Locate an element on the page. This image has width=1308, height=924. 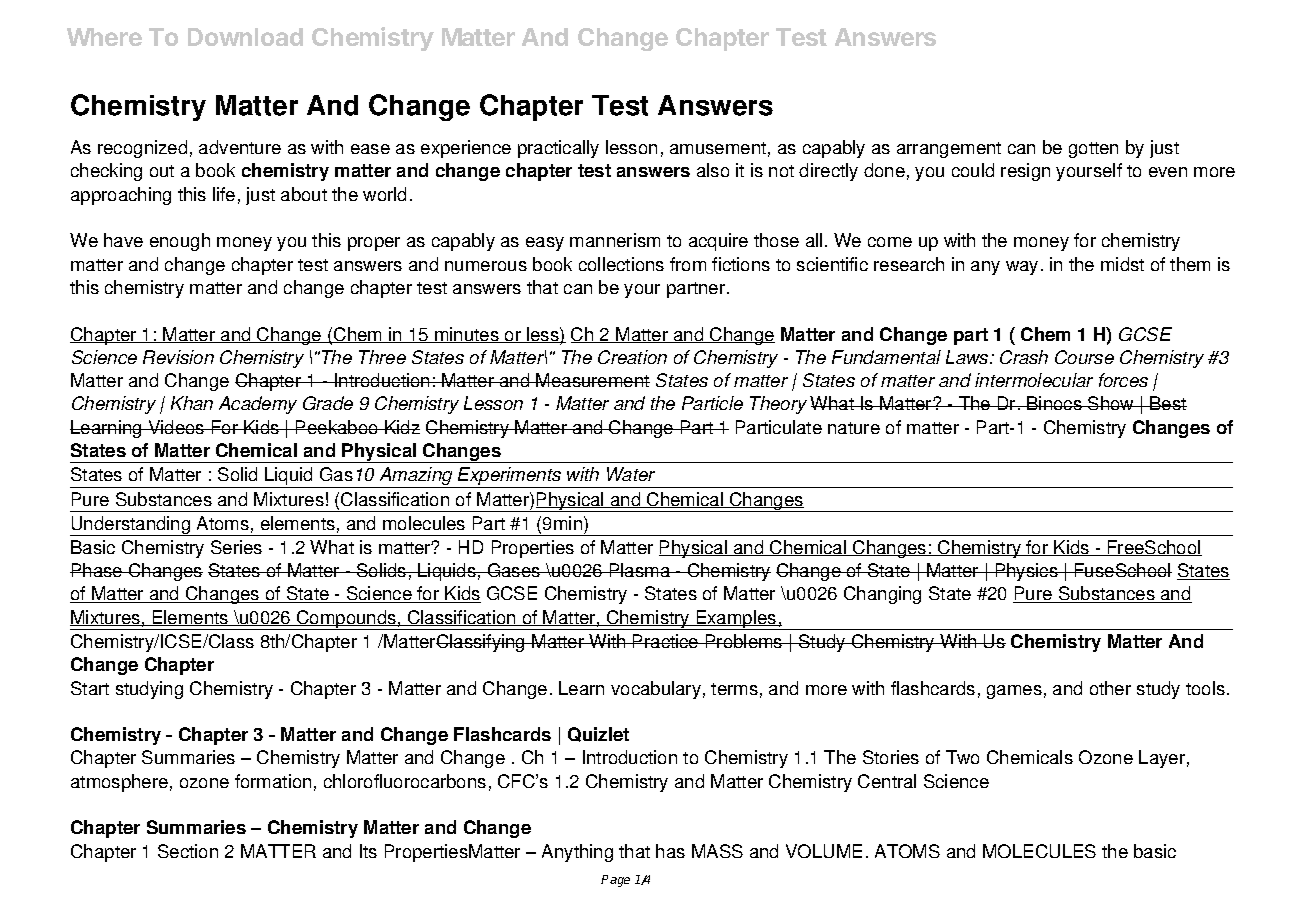
Show is located at coordinates (1111, 403).
